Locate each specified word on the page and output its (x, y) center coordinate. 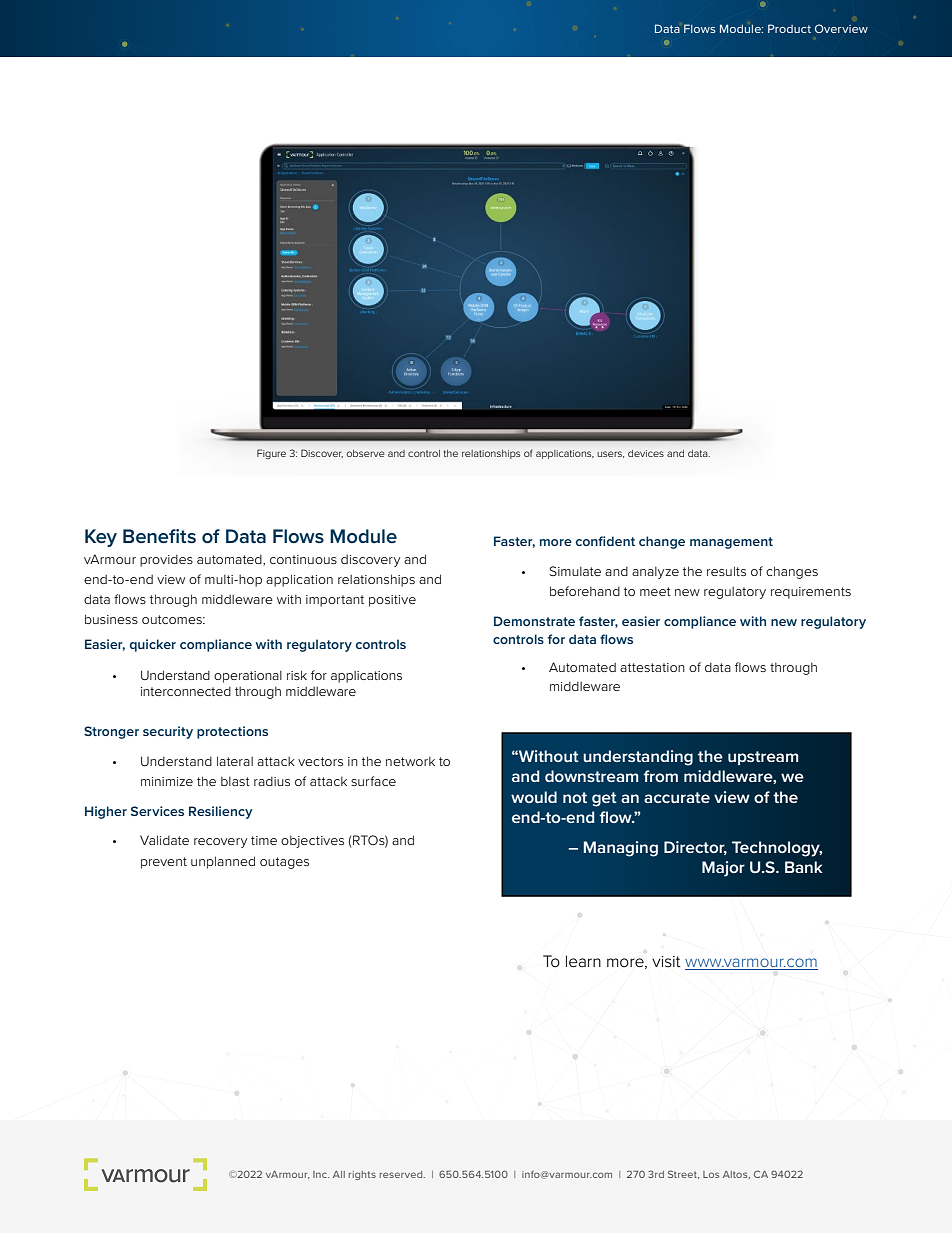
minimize (167, 781)
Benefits (159, 536)
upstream (763, 758)
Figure (271, 454)
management (731, 543)
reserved (402, 1174)
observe (366, 453)
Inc (321, 1174)
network (410, 761)
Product (789, 28)
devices (646, 453)
